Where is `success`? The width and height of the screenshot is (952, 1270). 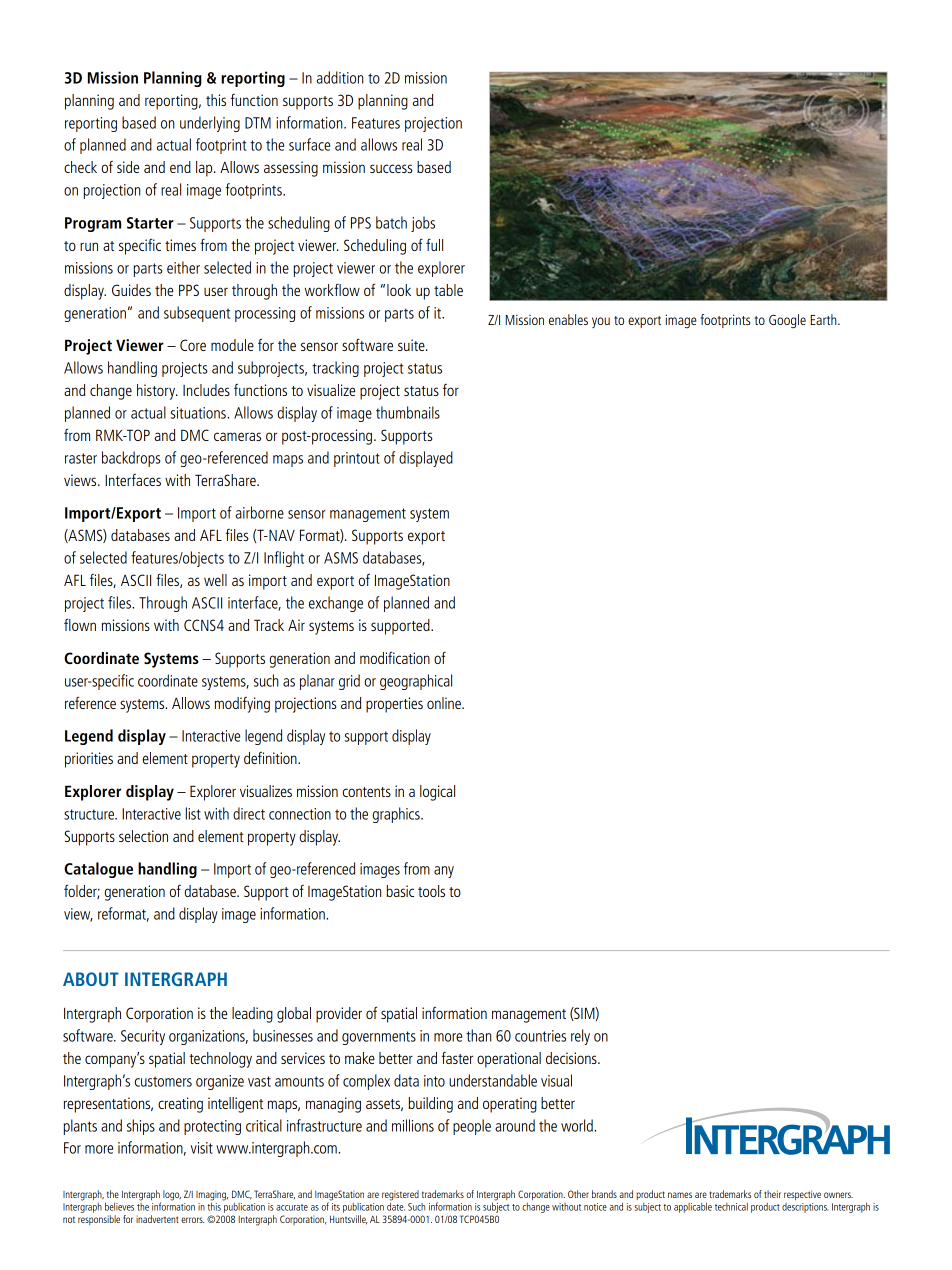
success is located at coordinates (391, 168).
